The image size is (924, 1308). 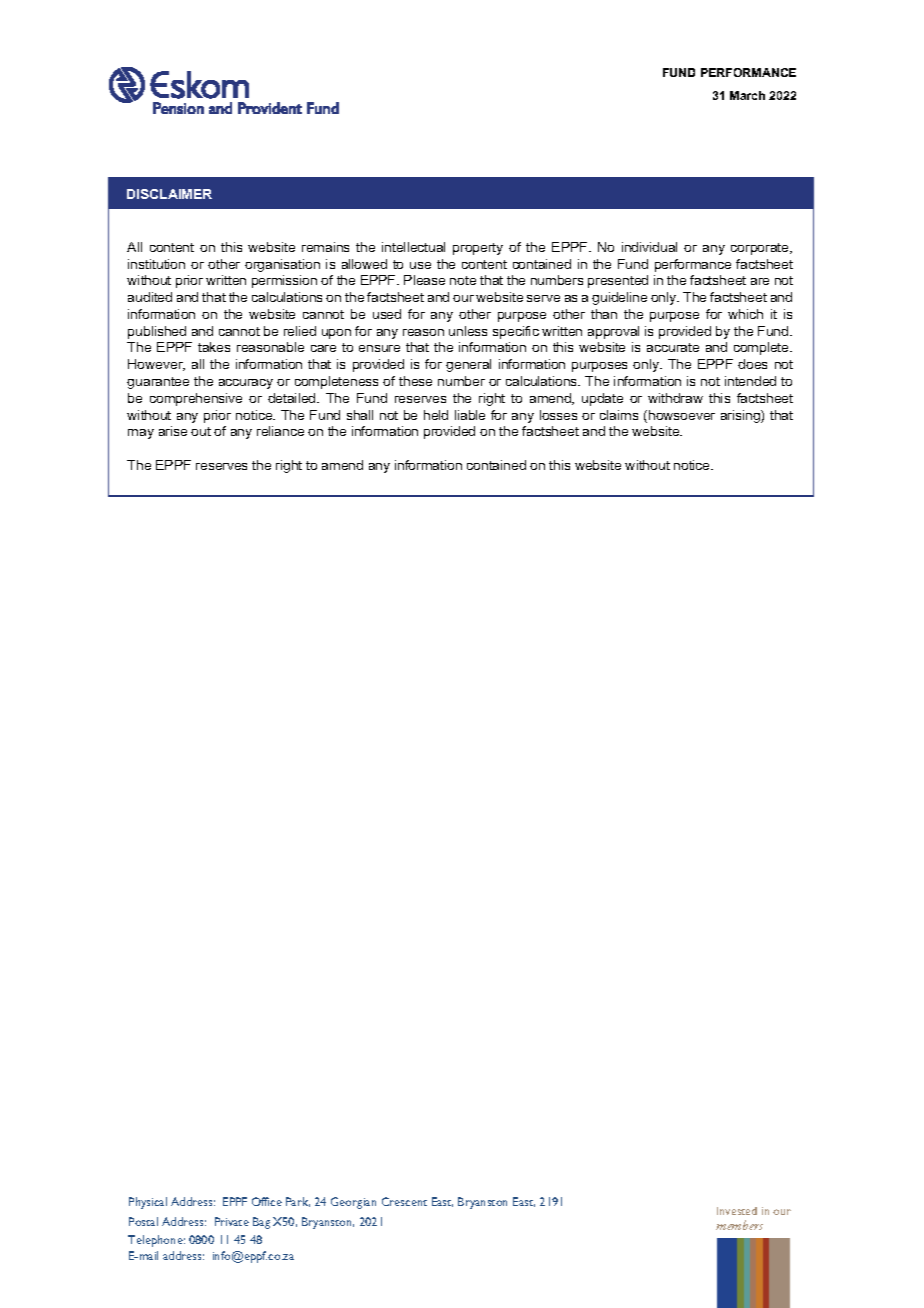 I want to click on Private, so click(x=232, y=1221).
